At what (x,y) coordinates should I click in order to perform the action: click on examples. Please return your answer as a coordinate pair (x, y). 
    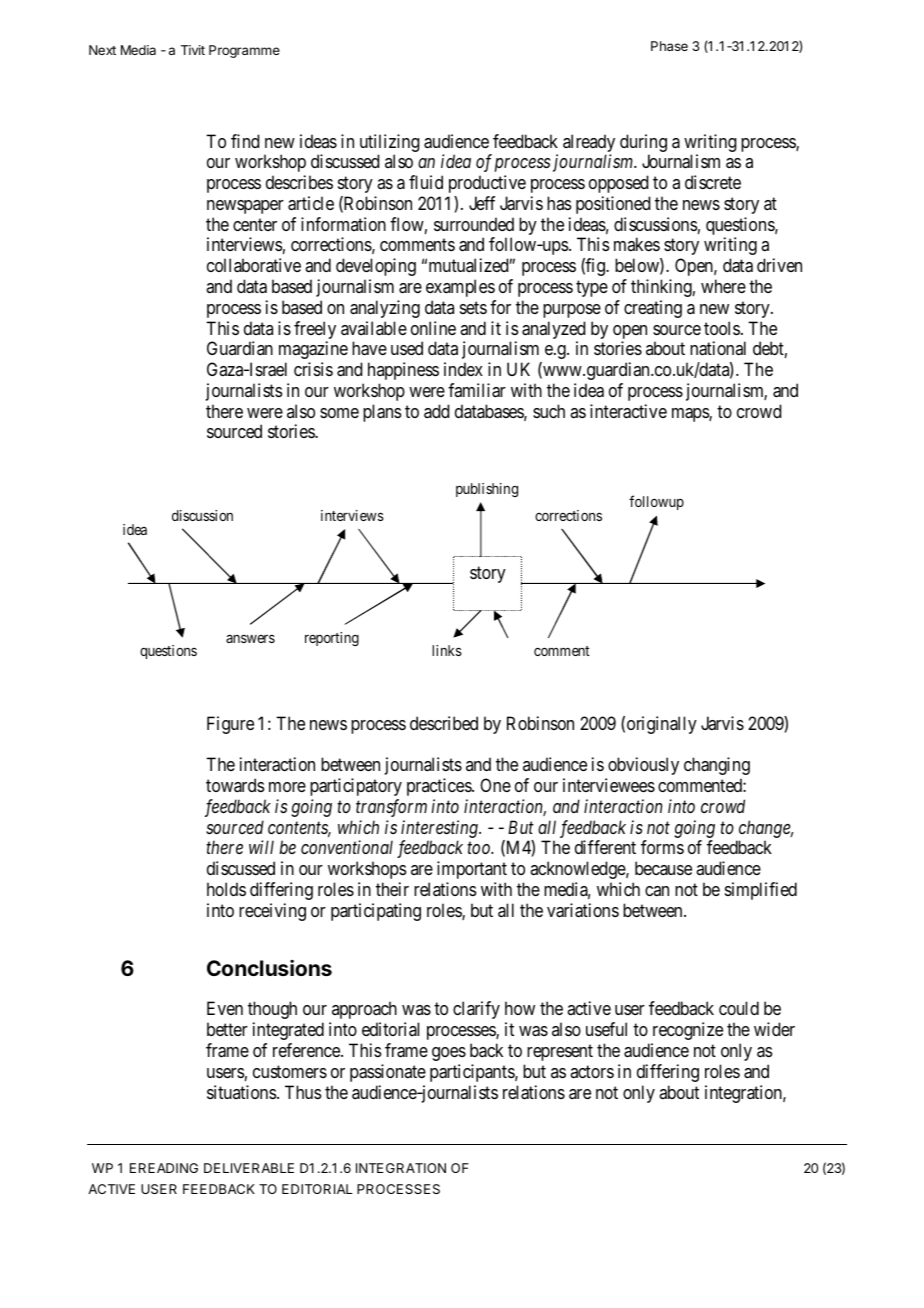
    Looking at the image, I should click on (460, 288).
